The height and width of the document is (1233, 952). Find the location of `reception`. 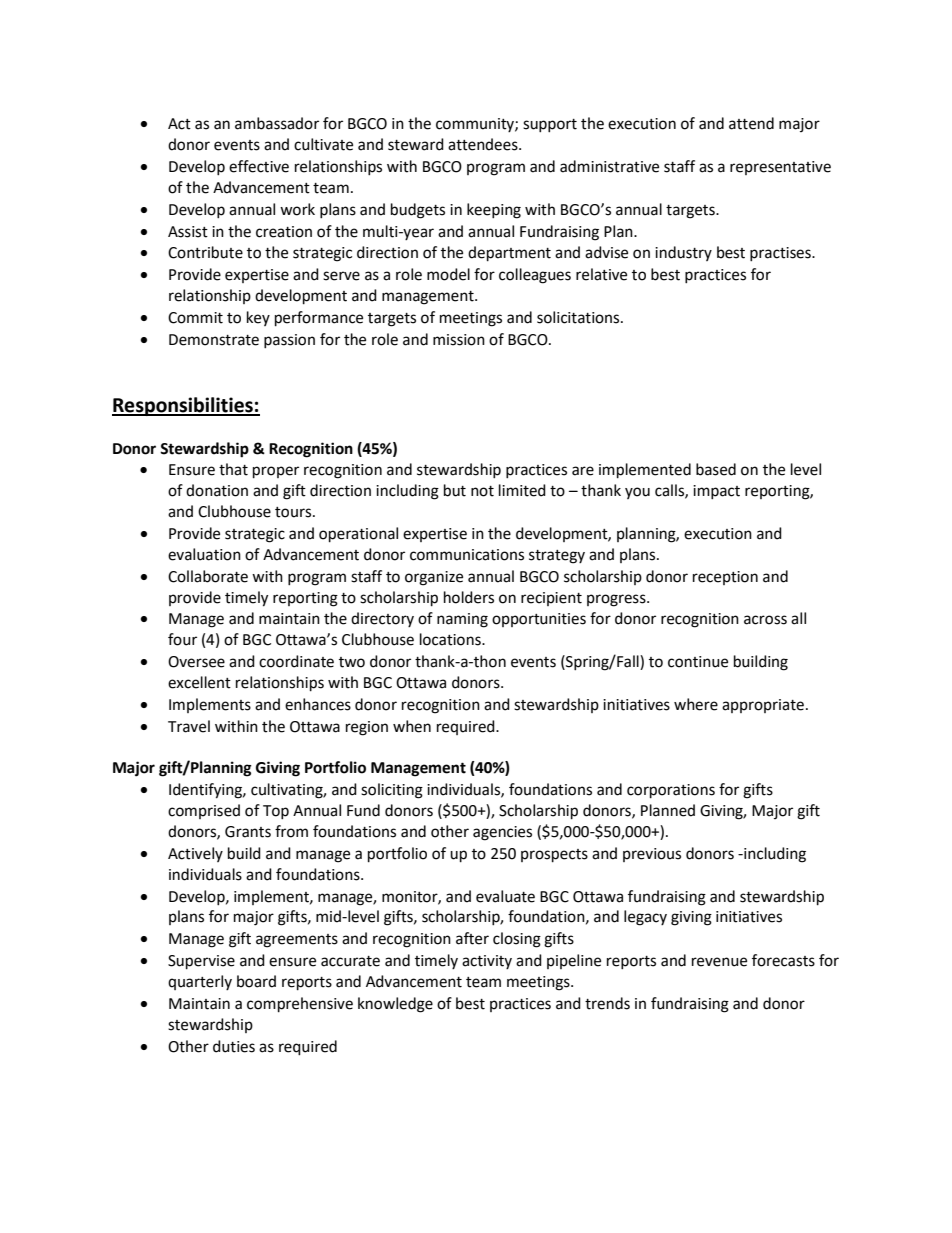

reception is located at coordinates (725, 578).
